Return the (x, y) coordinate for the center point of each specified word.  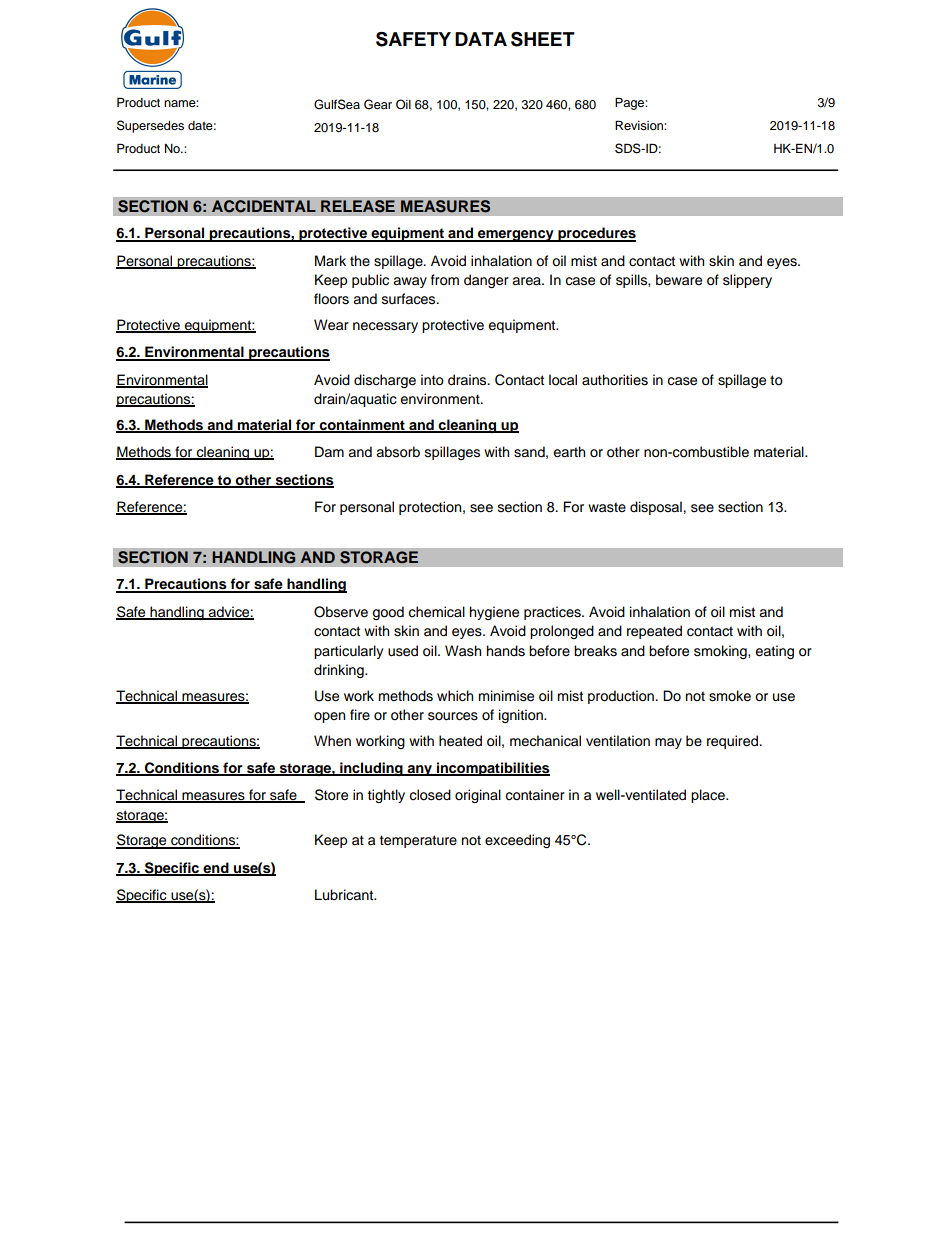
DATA (481, 39)
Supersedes (150, 126)
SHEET (543, 39)
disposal (656, 508)
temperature (418, 841)
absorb (398, 452)
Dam (329, 452)
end (216, 868)
